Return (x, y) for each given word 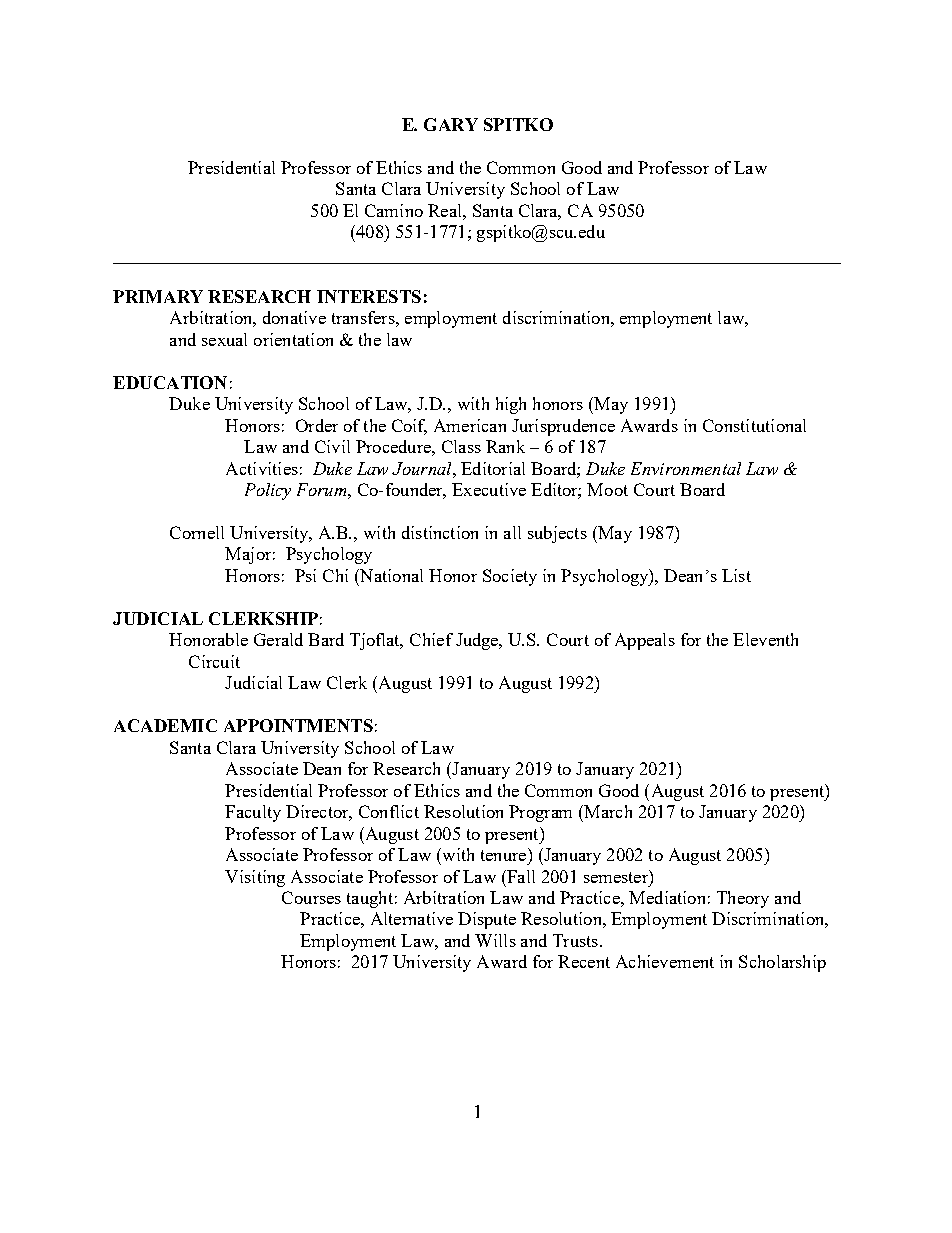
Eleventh (765, 639)
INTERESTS (369, 296)
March (607, 811)
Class (461, 446)
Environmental (686, 468)
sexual (224, 339)
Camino (394, 210)
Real (446, 210)
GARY (451, 124)
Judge (478, 641)
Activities (262, 468)
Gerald (278, 639)
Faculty (253, 813)
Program (540, 813)
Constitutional (754, 425)
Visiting (255, 878)
